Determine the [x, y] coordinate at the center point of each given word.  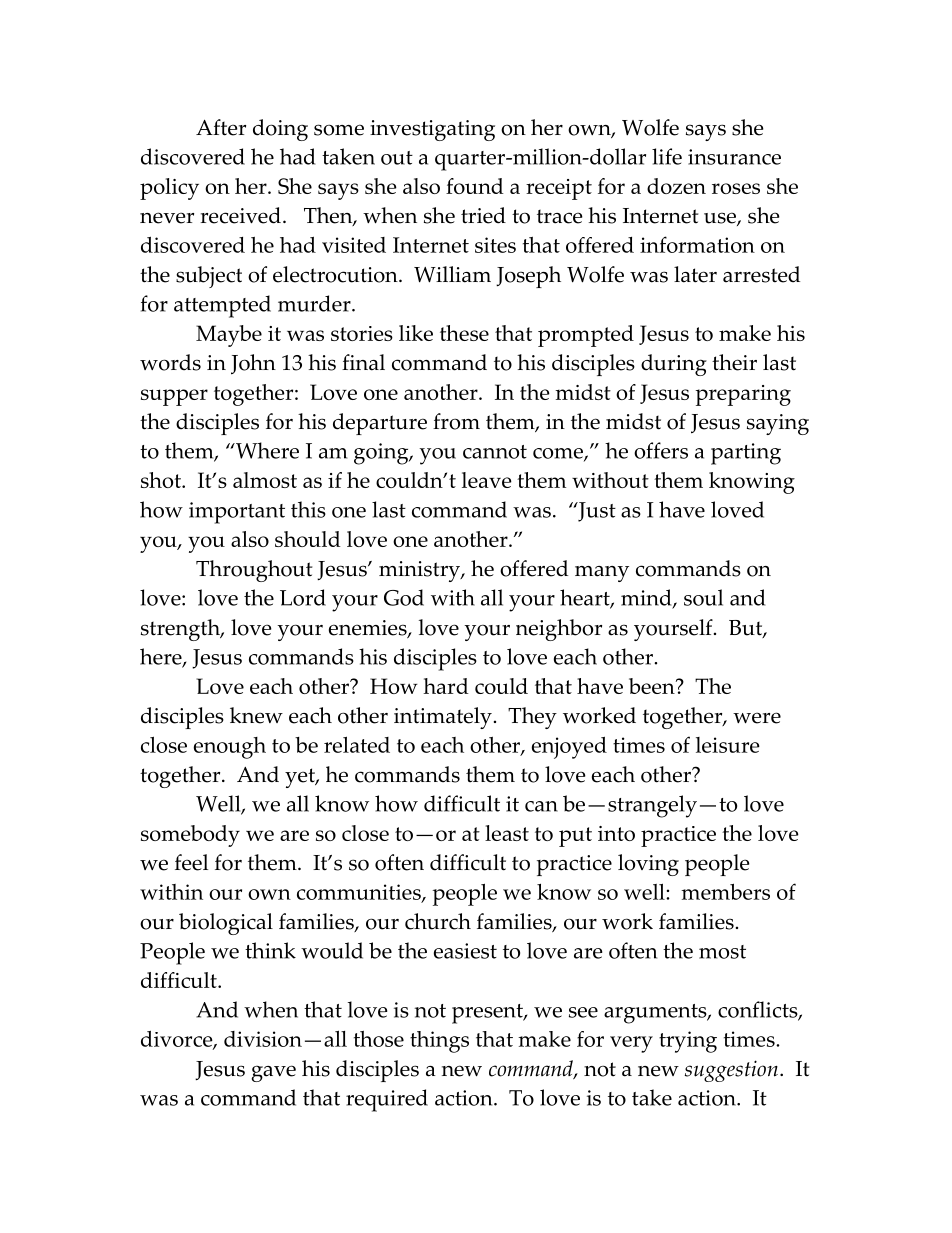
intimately [443, 718]
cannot [495, 452]
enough [230, 748]
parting [746, 454]
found [475, 186]
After [221, 127]
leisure [728, 745]
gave [273, 1073]
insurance [734, 157]
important [237, 513]
